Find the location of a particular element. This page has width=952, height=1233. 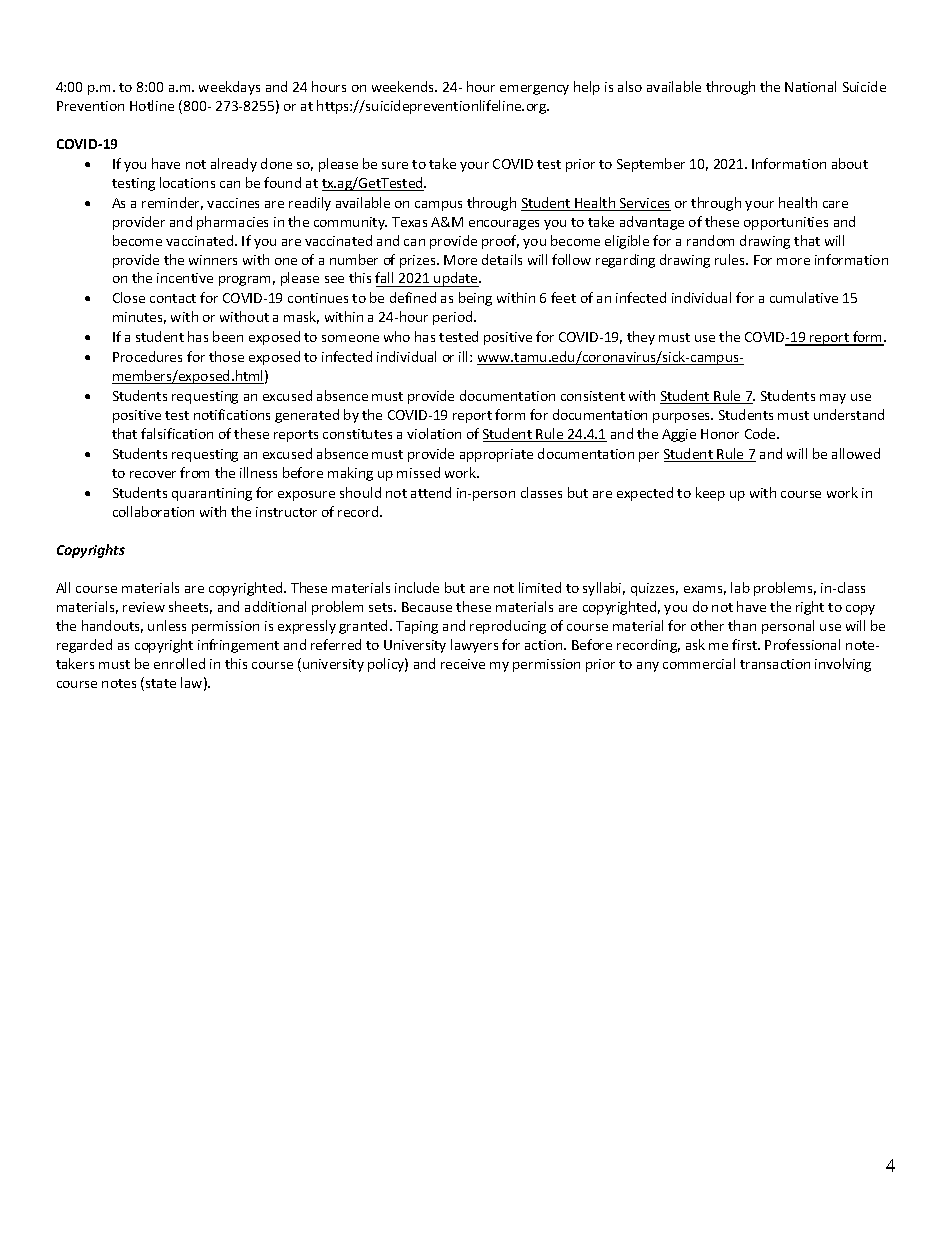

National is located at coordinates (810, 86).
